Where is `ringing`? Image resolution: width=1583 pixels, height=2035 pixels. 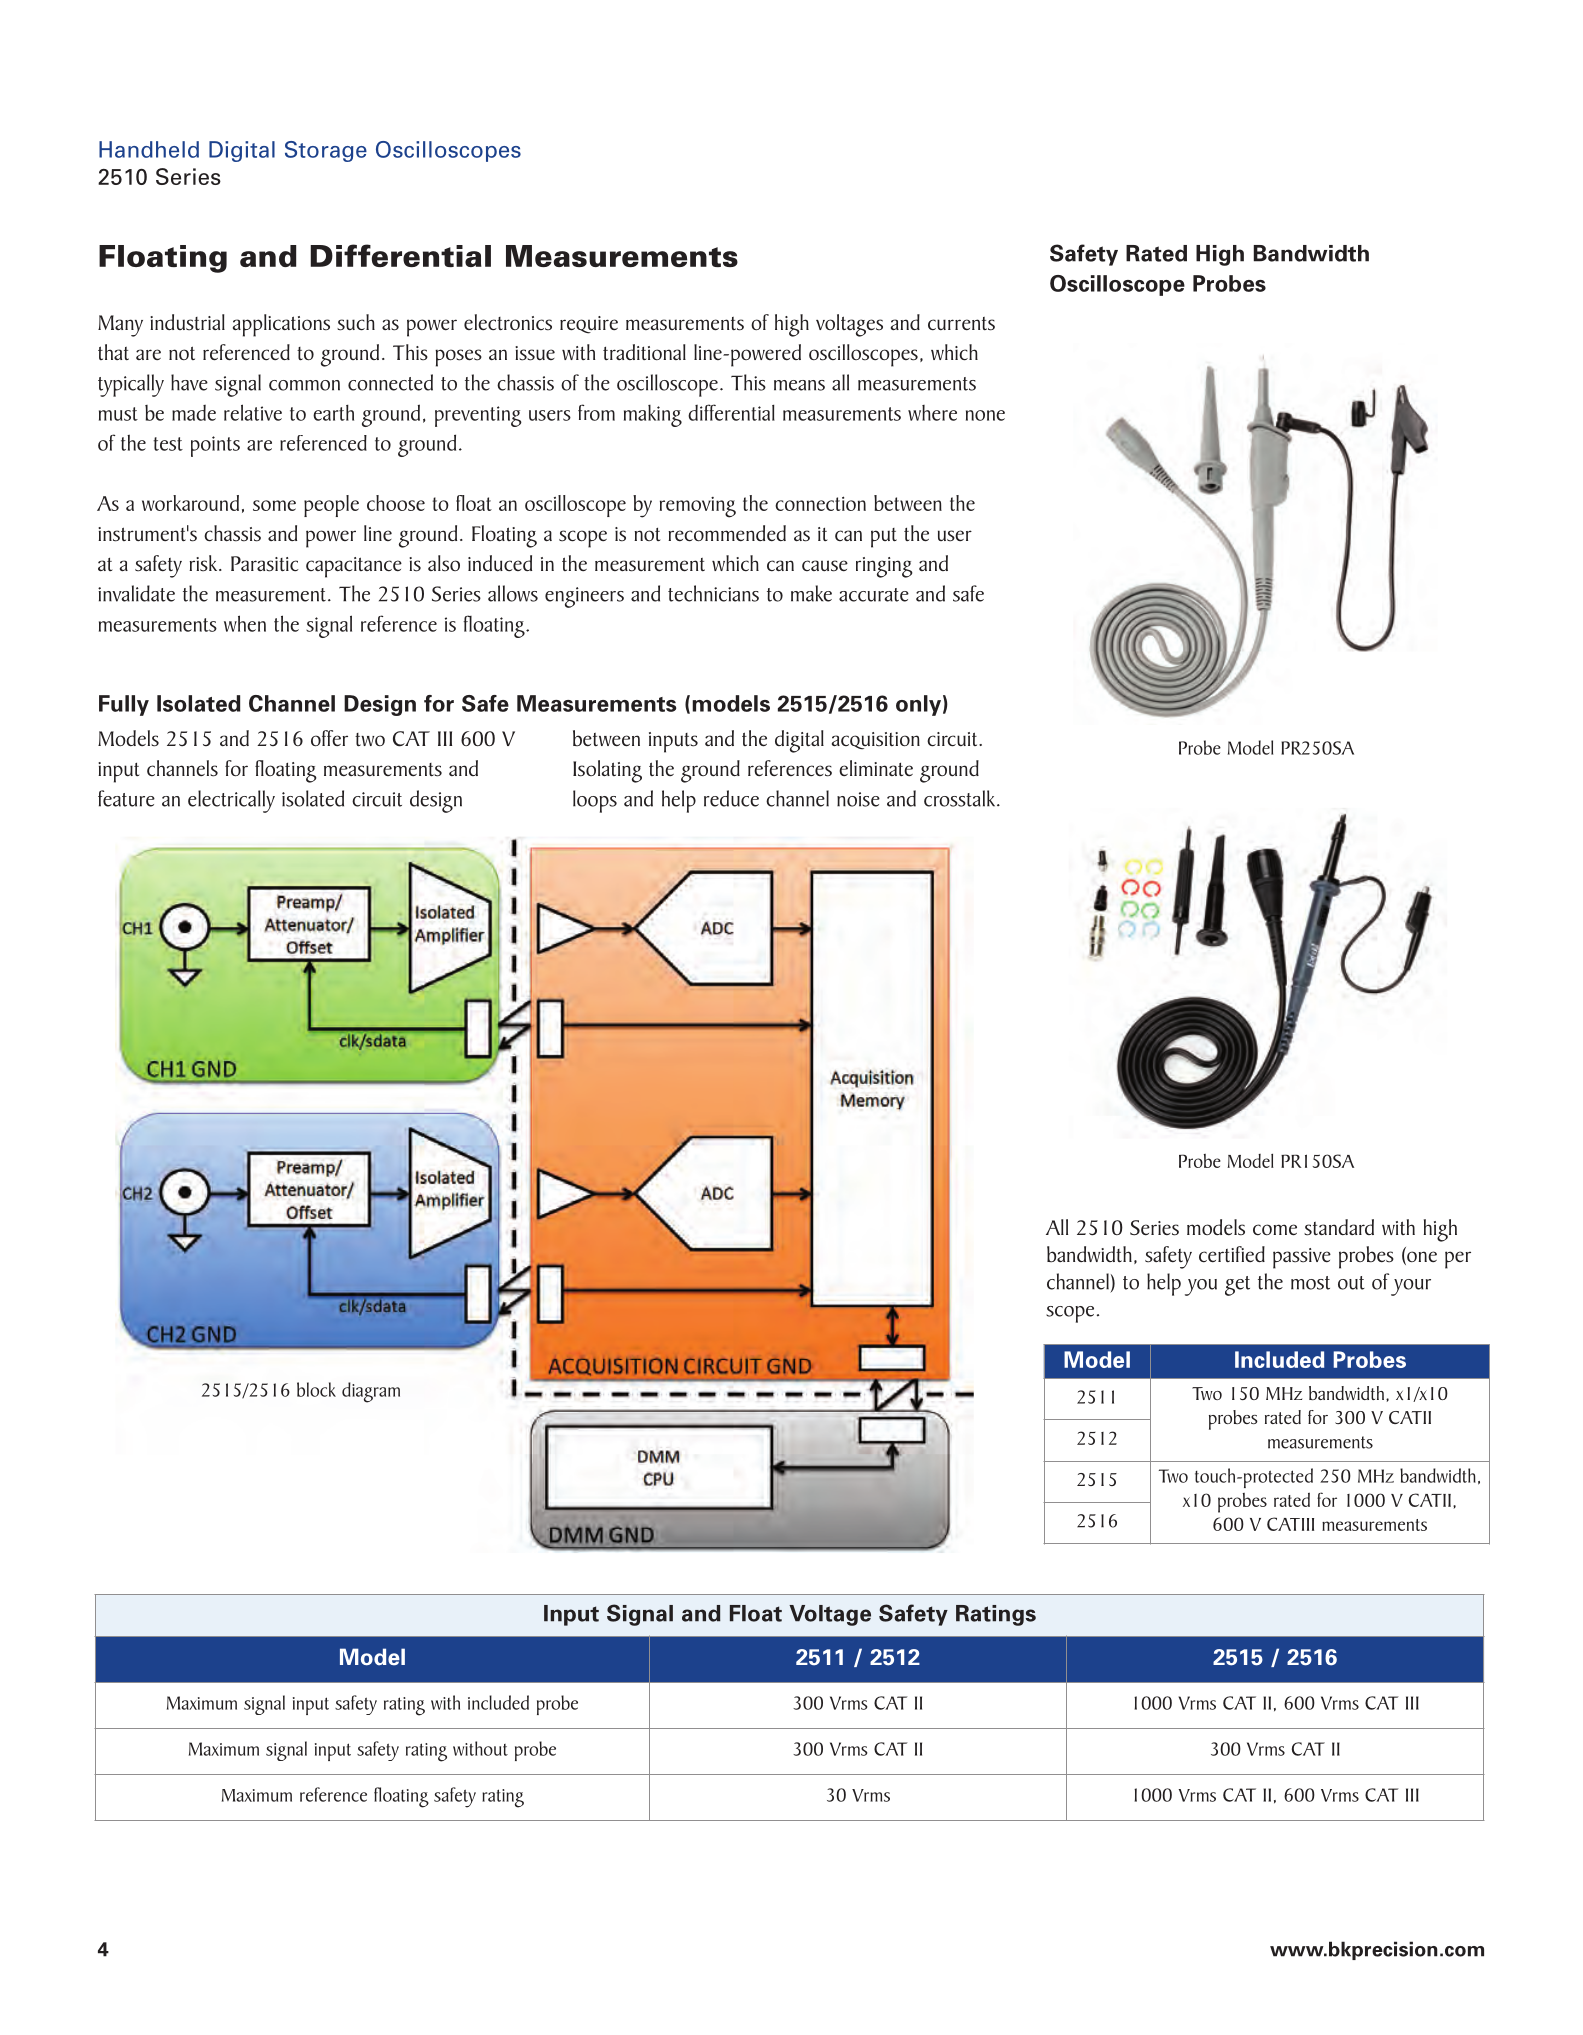 ringing is located at coordinates (884, 567).
